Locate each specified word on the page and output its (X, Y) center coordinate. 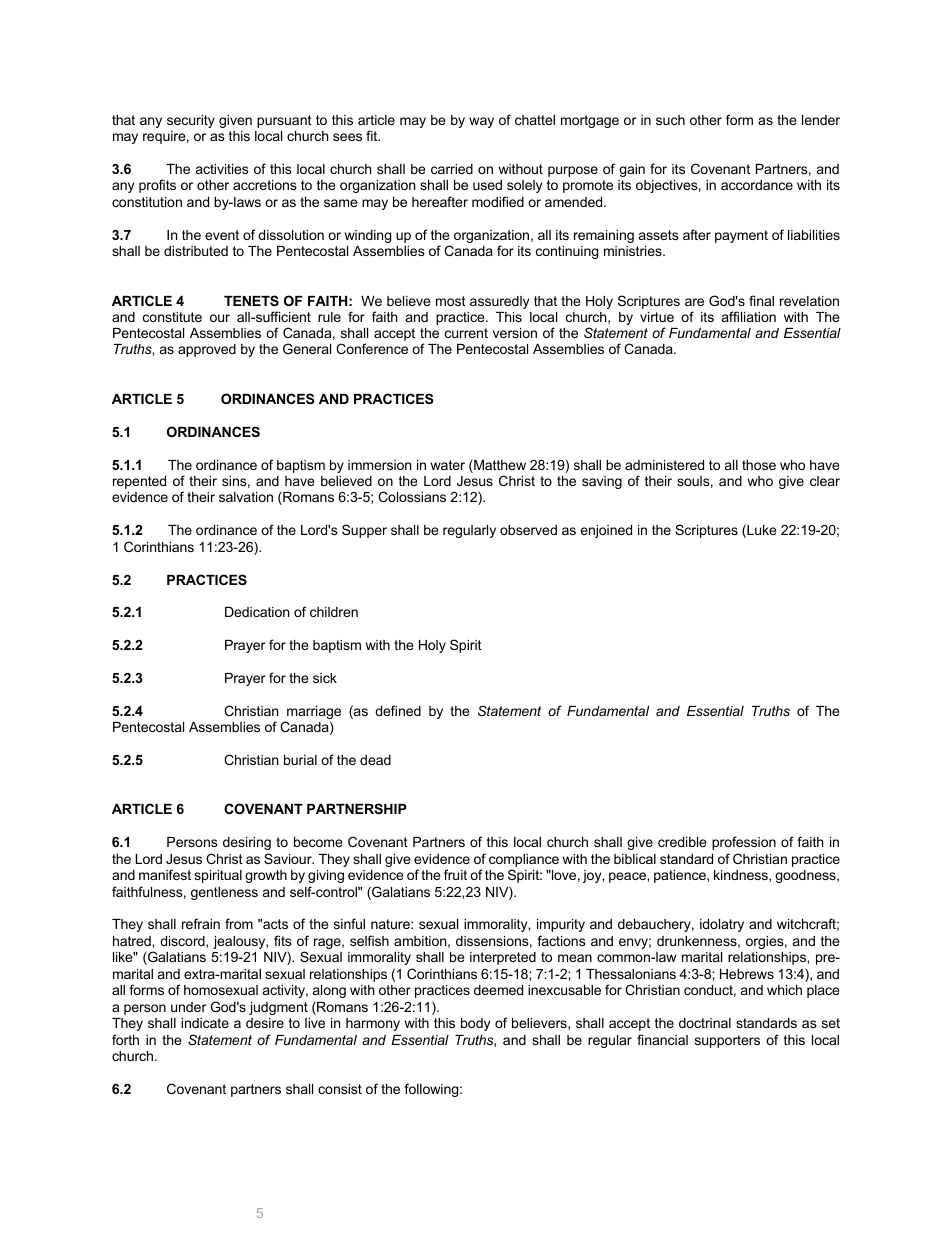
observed (528, 530)
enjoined (606, 531)
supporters (727, 1041)
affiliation (749, 316)
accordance (757, 185)
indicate (205, 1023)
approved (207, 350)
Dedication (257, 612)
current (466, 333)
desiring (247, 843)
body (475, 1024)
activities (222, 169)
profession (744, 843)
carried (452, 169)
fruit (455, 874)
